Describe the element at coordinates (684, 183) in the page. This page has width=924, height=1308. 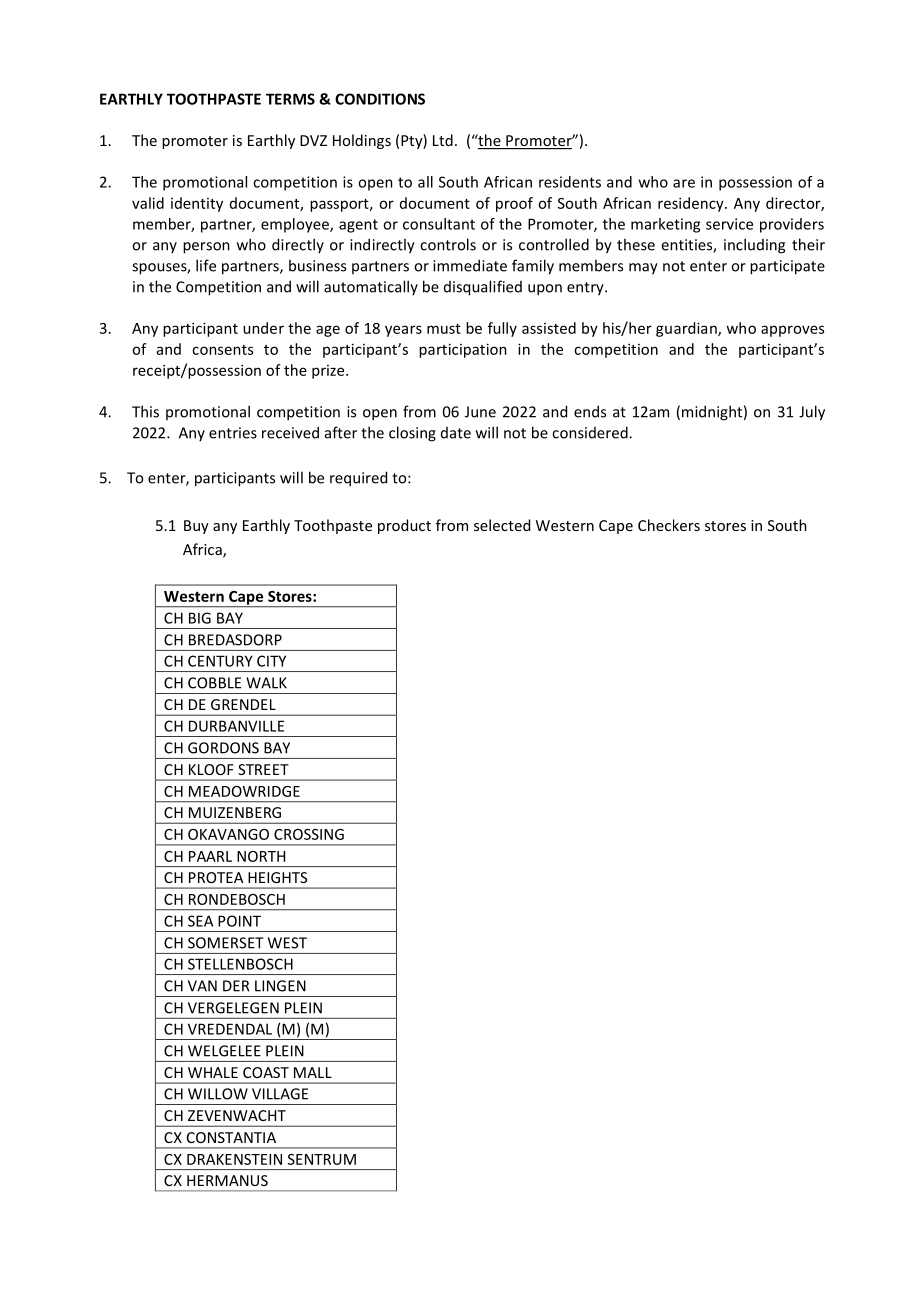
I see `are` at that location.
